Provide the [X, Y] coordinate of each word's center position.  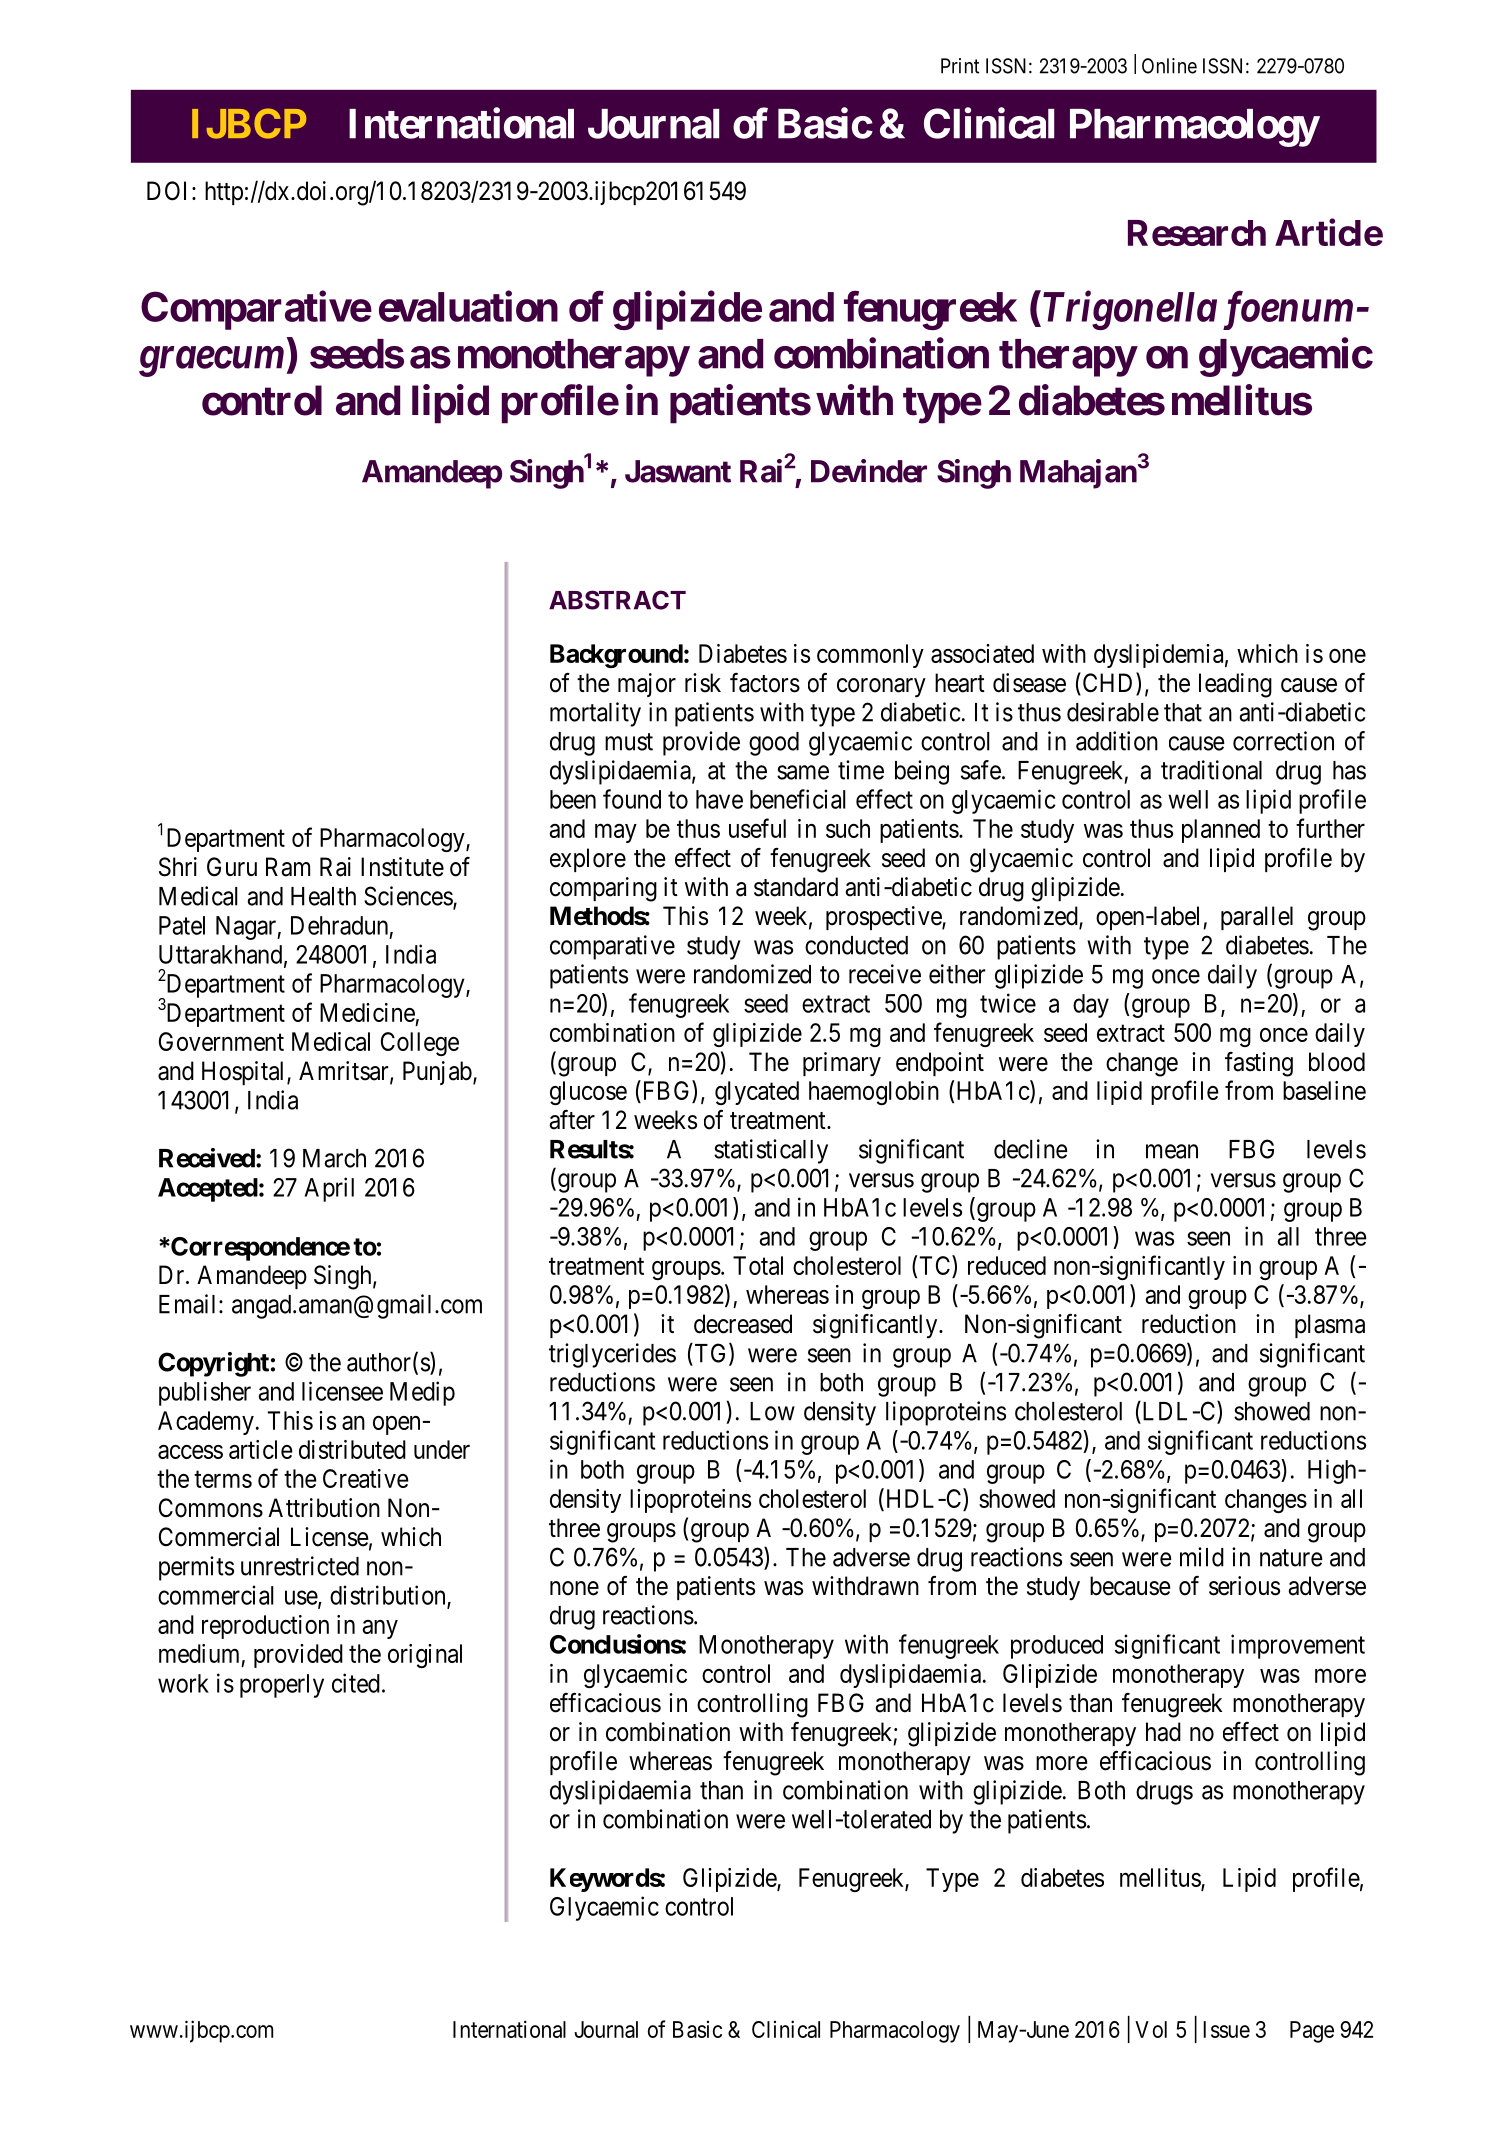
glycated [757, 1093]
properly [282, 1686]
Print [960, 66]
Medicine [367, 1012]
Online [1169, 66]
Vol [1151, 2029]
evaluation [468, 306]
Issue [1226, 2029]
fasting [1259, 1064]
